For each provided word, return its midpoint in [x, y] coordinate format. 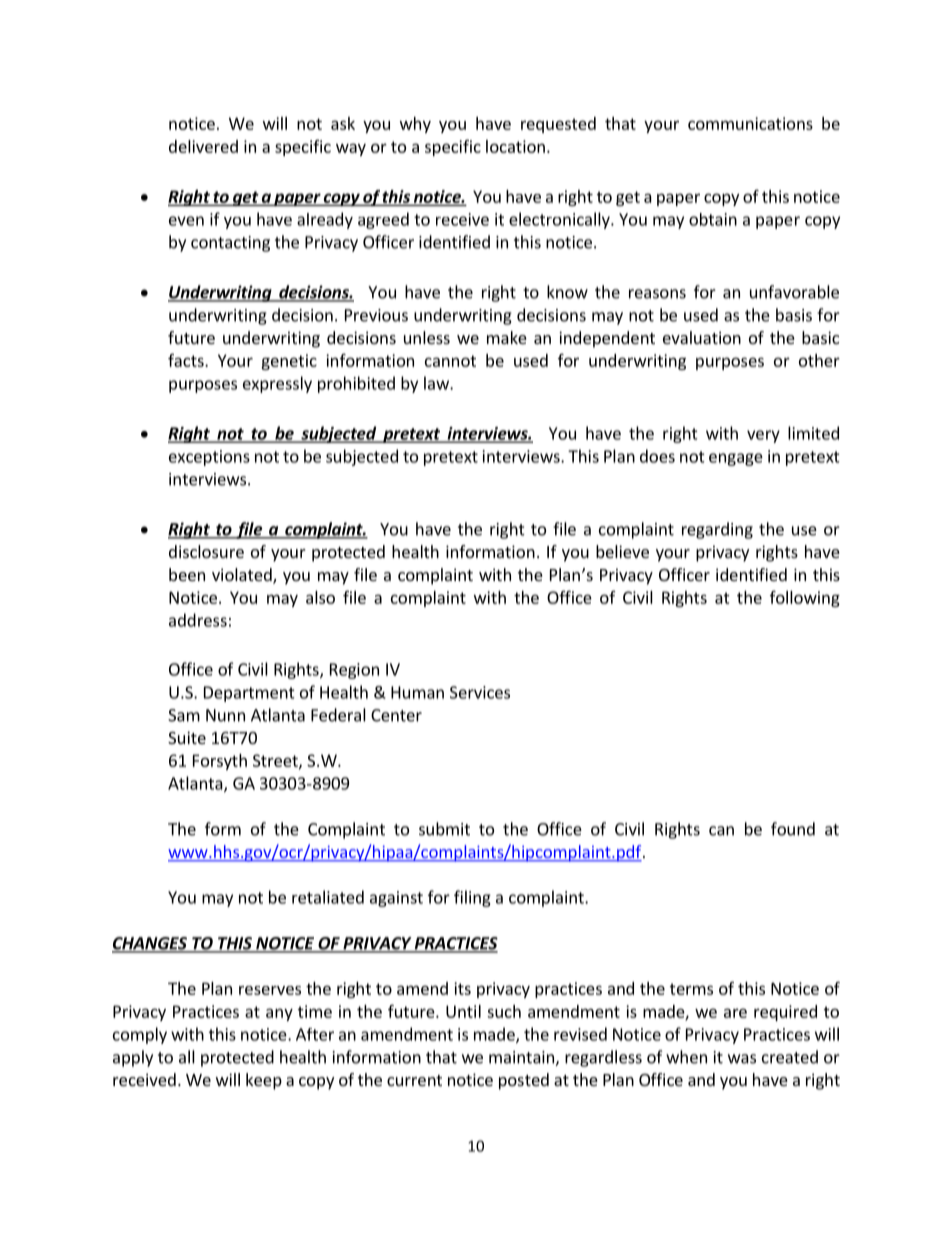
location [515, 146]
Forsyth [220, 762]
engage [736, 459]
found [793, 829]
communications [750, 123]
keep [264, 1081]
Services [480, 692]
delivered [203, 146]
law [437, 383]
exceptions [209, 458]
